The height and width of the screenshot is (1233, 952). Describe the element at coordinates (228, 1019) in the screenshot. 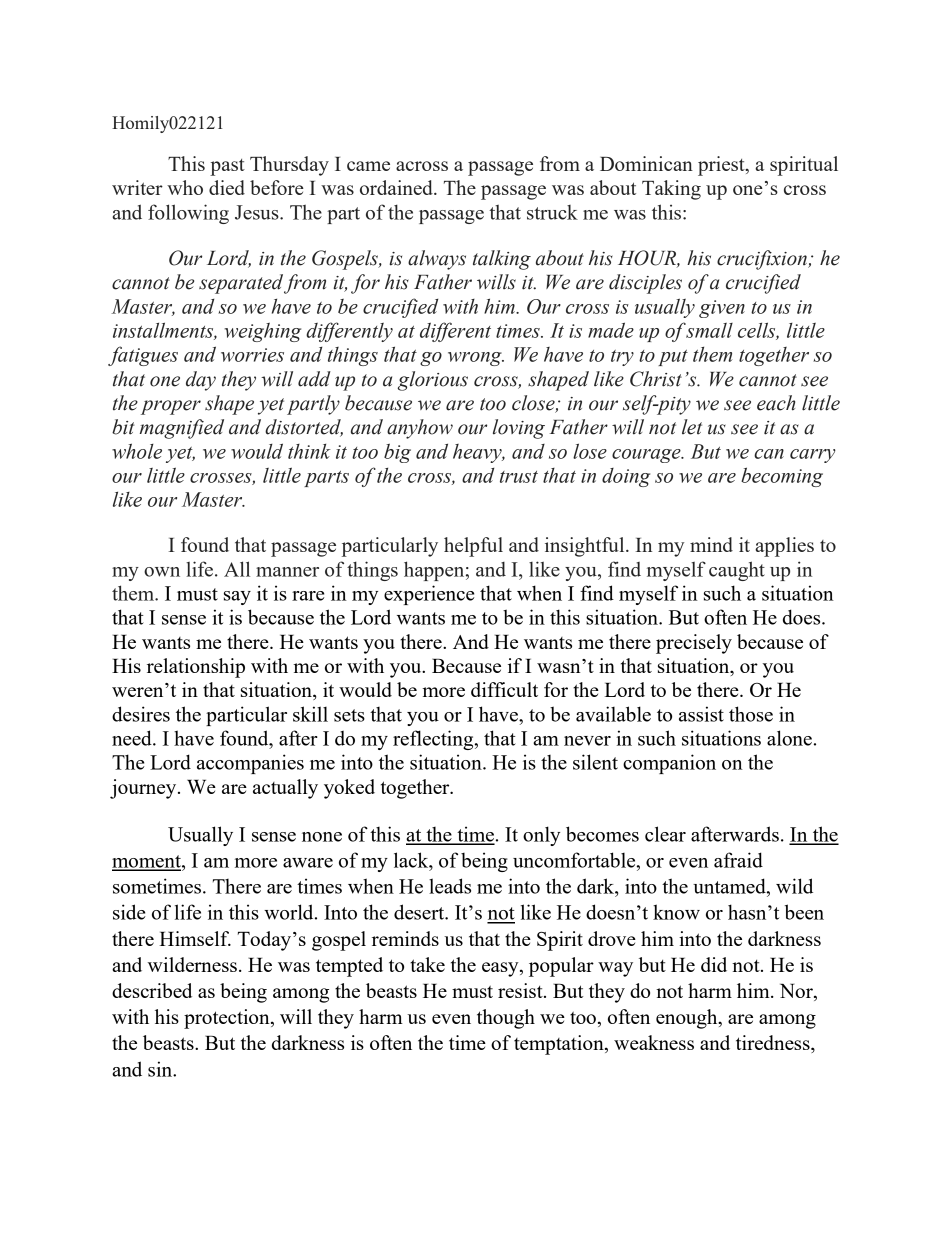

I see `protection` at that location.
